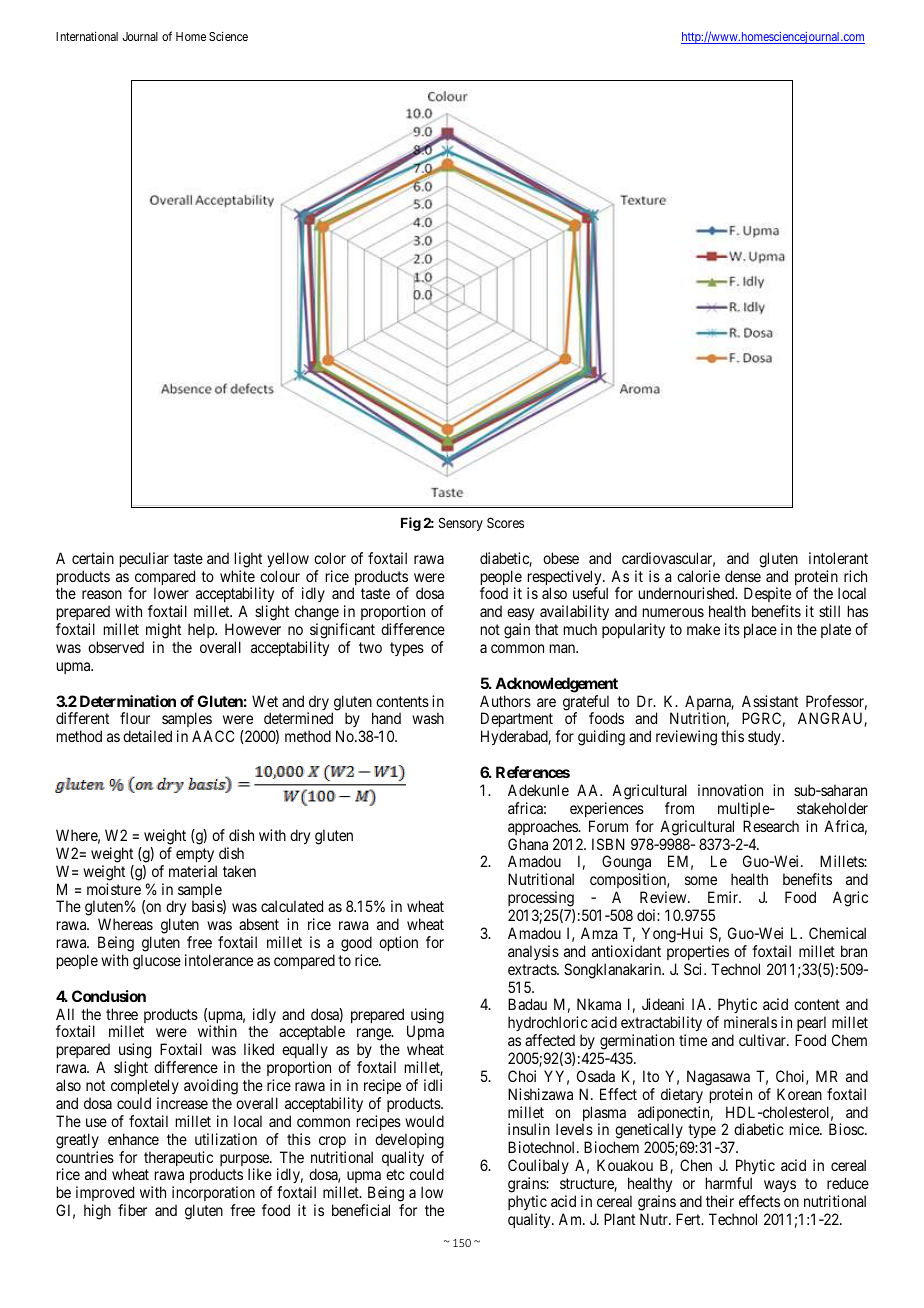  What do you see at coordinates (461, 524) in the page?
I see `Sensory` at bounding box center [461, 524].
